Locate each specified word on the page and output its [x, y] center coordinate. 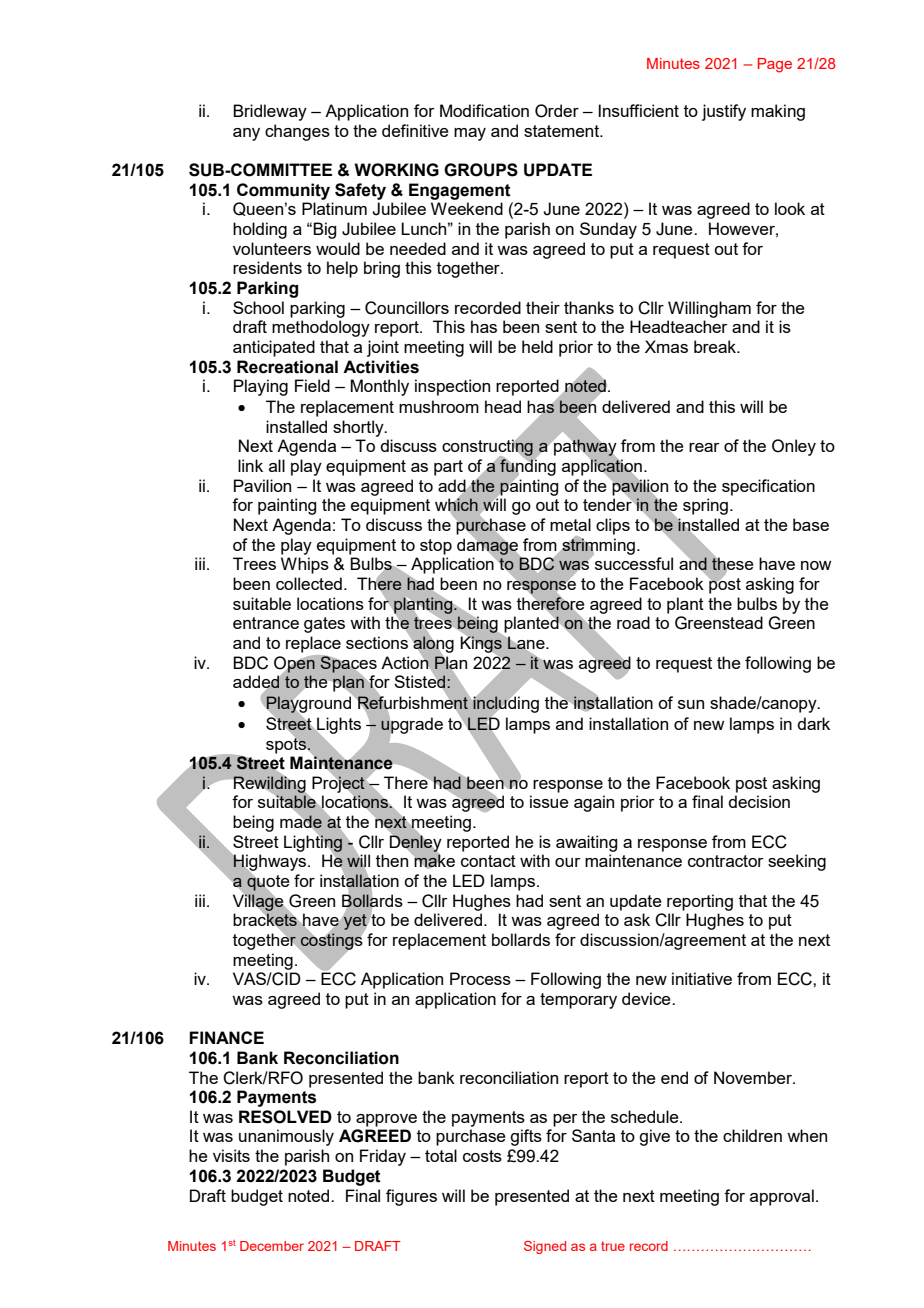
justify [724, 112]
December [272, 1246]
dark [813, 723]
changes [297, 132]
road [633, 622]
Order [557, 111]
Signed [545, 1247]
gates [324, 625]
